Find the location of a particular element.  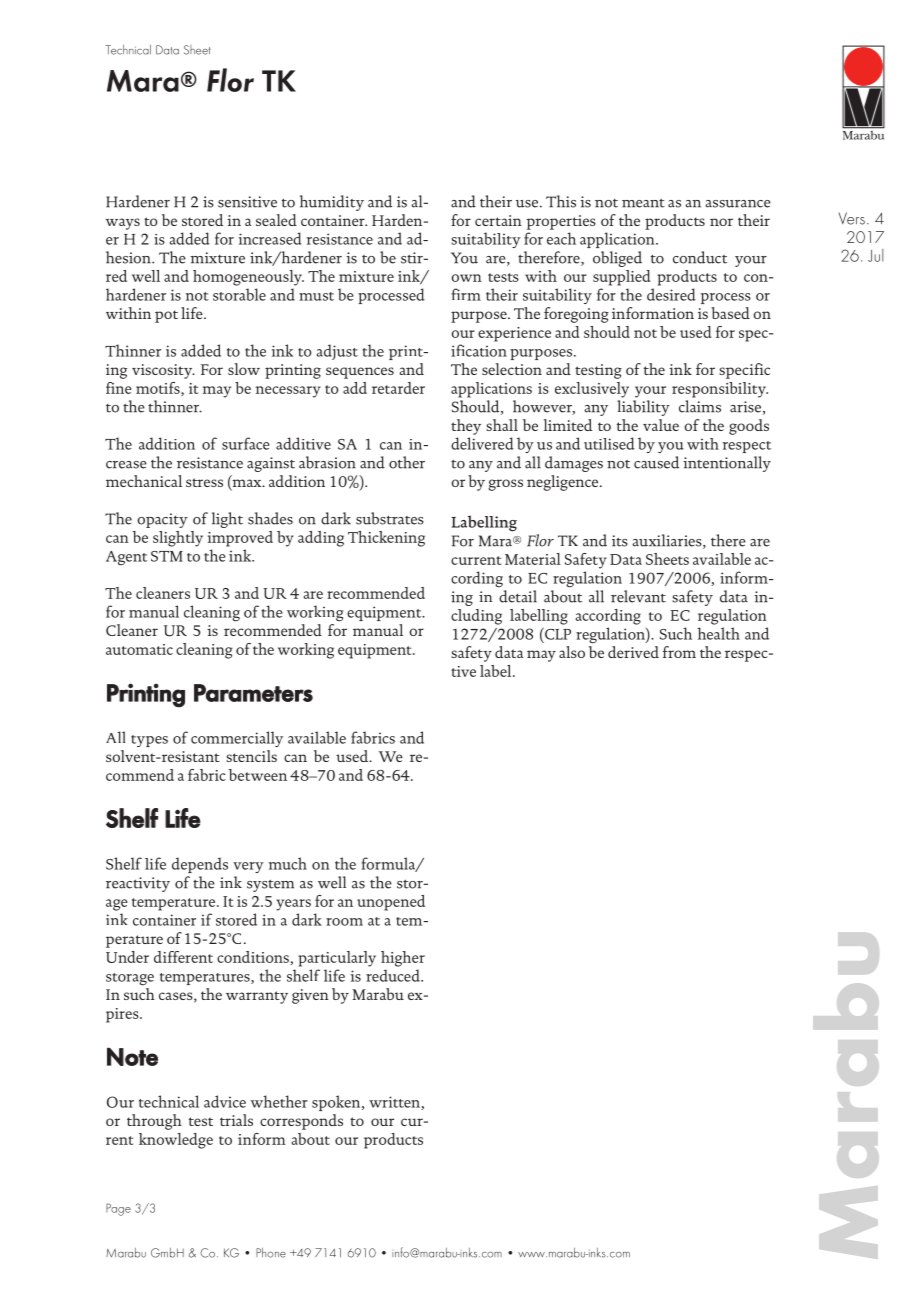

Page is located at coordinates (118, 1209).
